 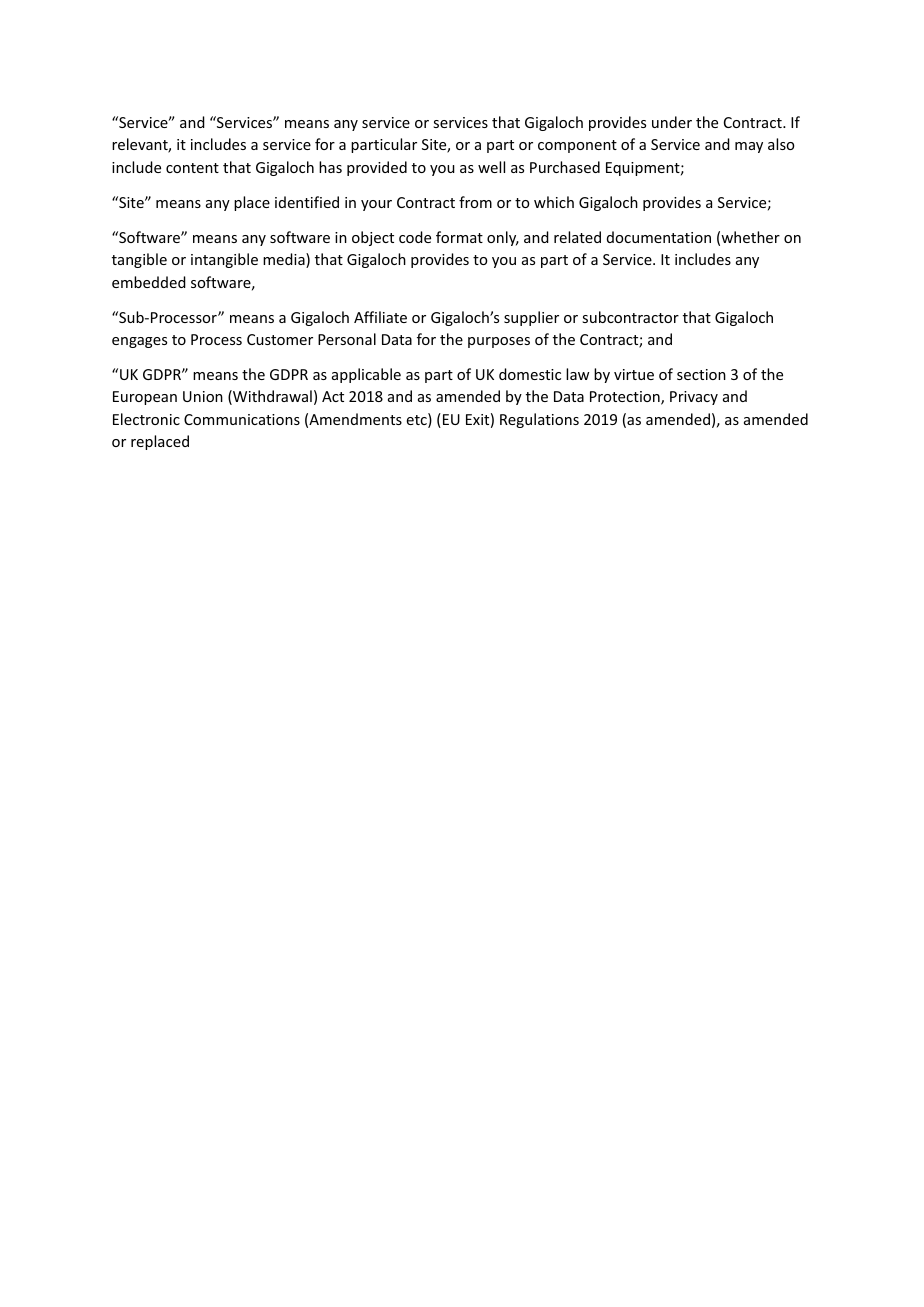 I want to click on component, so click(x=577, y=146).
